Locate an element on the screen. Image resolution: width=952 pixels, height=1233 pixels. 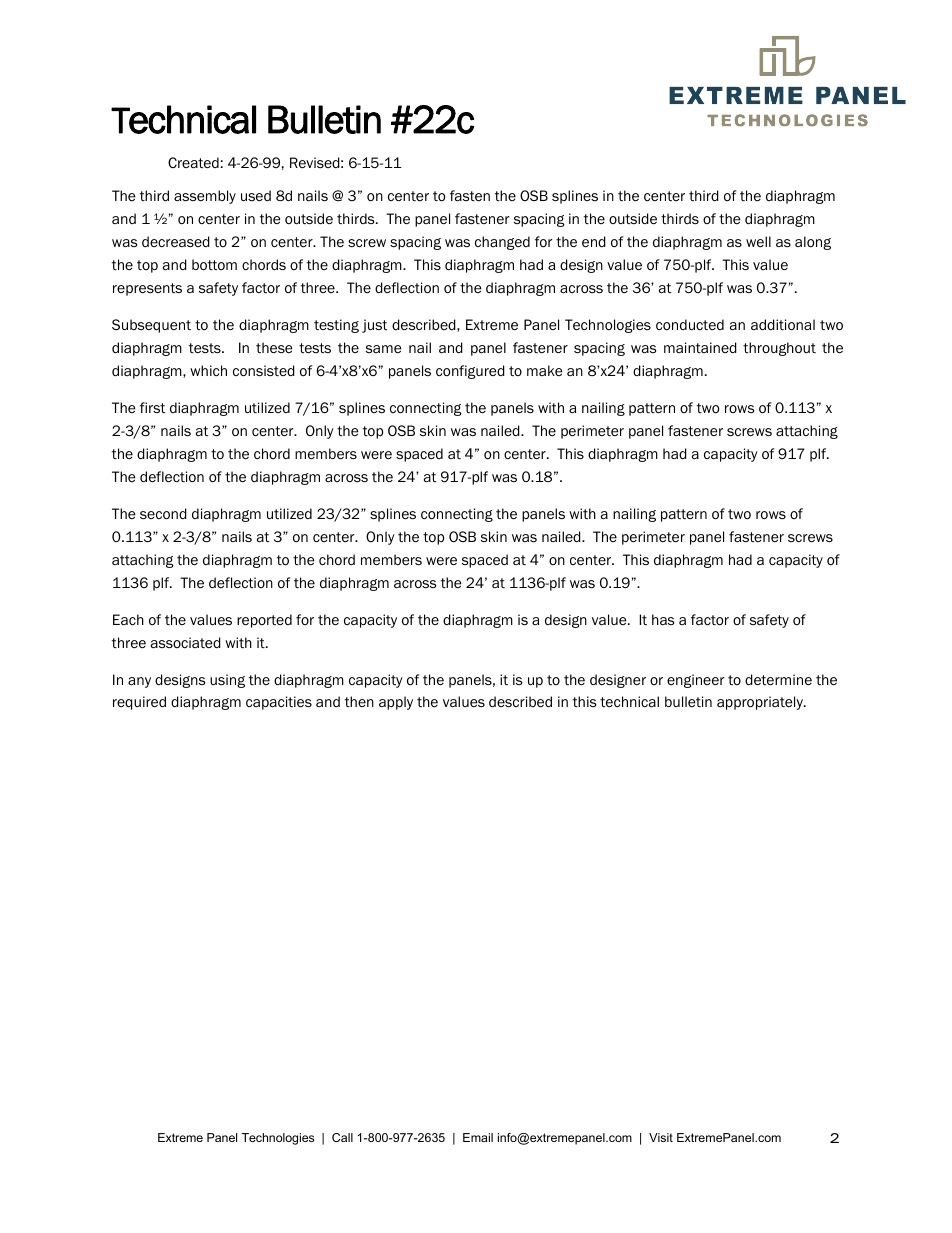
engineer is located at coordinates (696, 681).
